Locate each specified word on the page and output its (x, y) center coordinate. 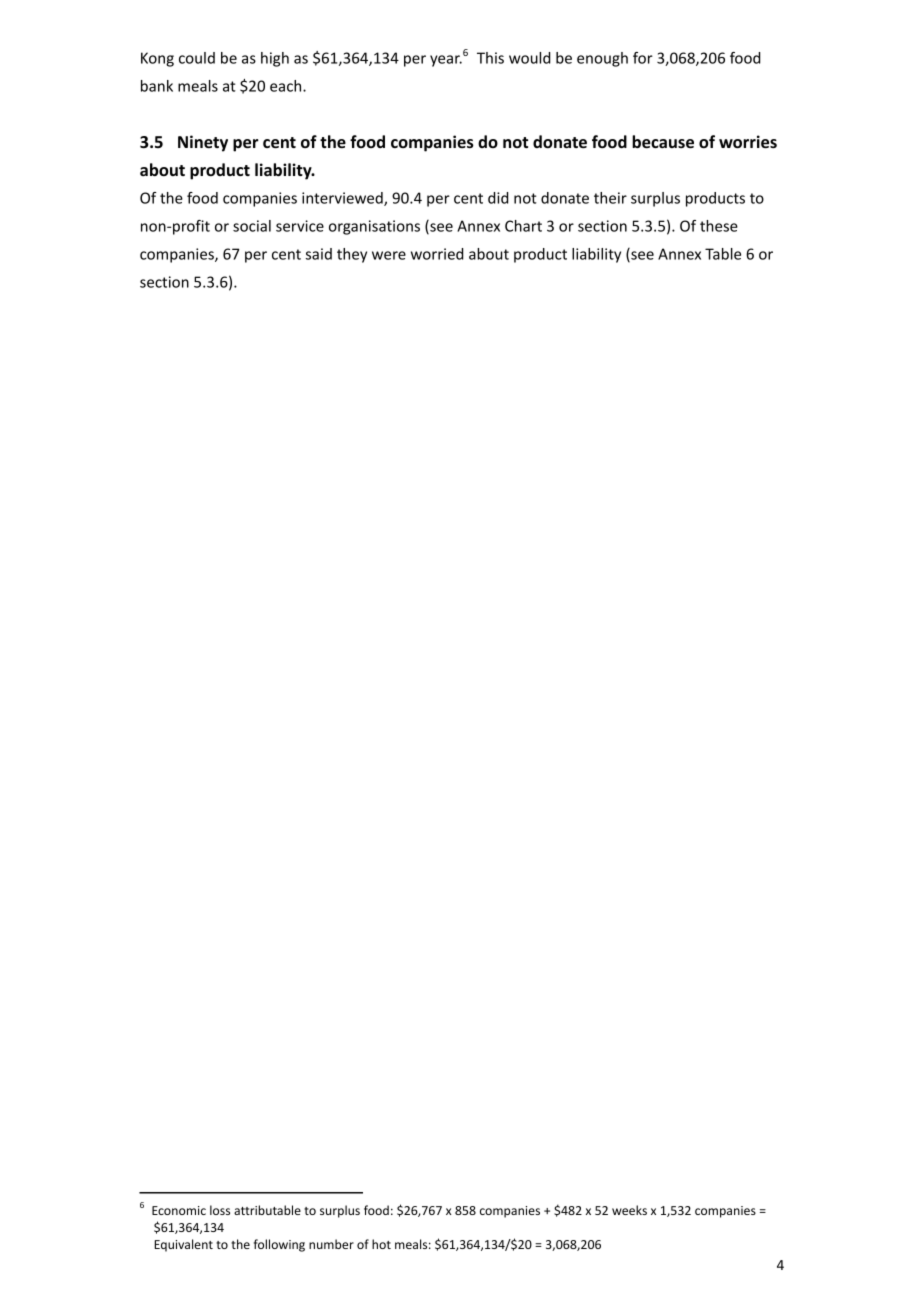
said (319, 254)
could (197, 58)
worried (437, 254)
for (643, 58)
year (446, 61)
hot (381, 1244)
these (719, 226)
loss (220, 1210)
